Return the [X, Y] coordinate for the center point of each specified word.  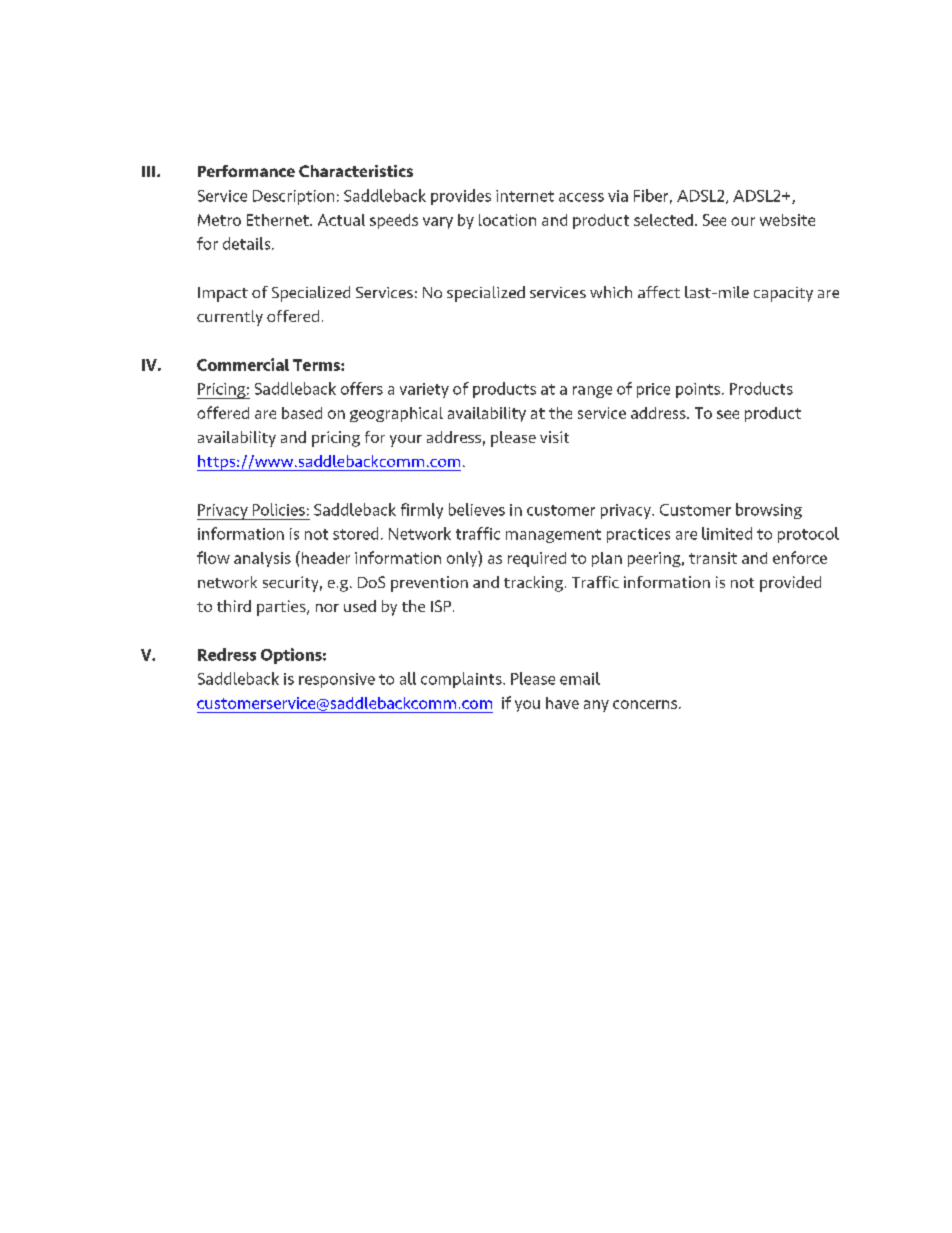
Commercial [243, 364]
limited [727, 533]
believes [477, 509]
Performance [246, 171]
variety [424, 390]
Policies [279, 509]
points [699, 390]
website [787, 220]
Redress [227, 654]
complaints [462, 680]
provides [461, 197]
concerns [645, 704]
